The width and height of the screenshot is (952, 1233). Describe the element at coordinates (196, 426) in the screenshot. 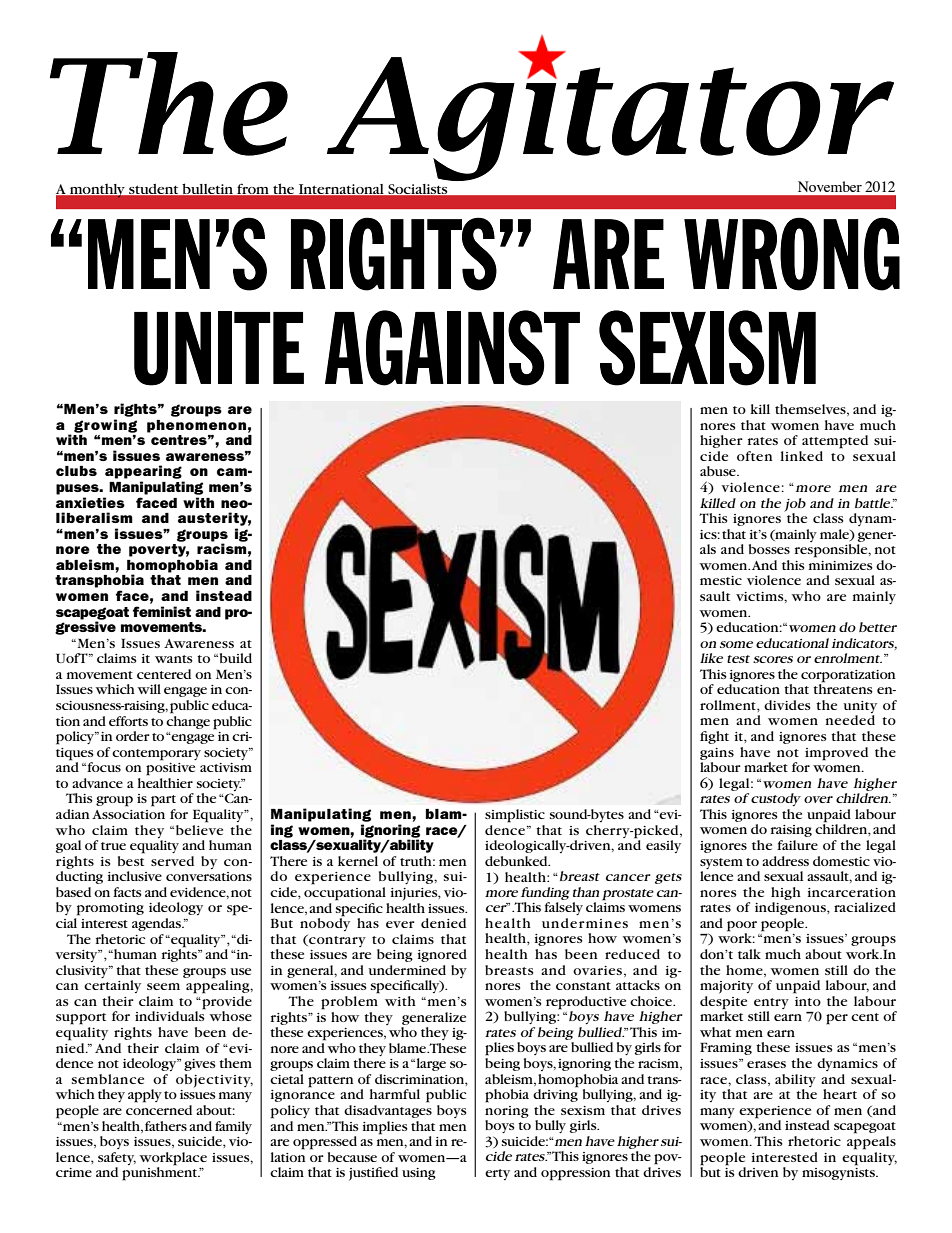

I see `phenomenon` at that location.
